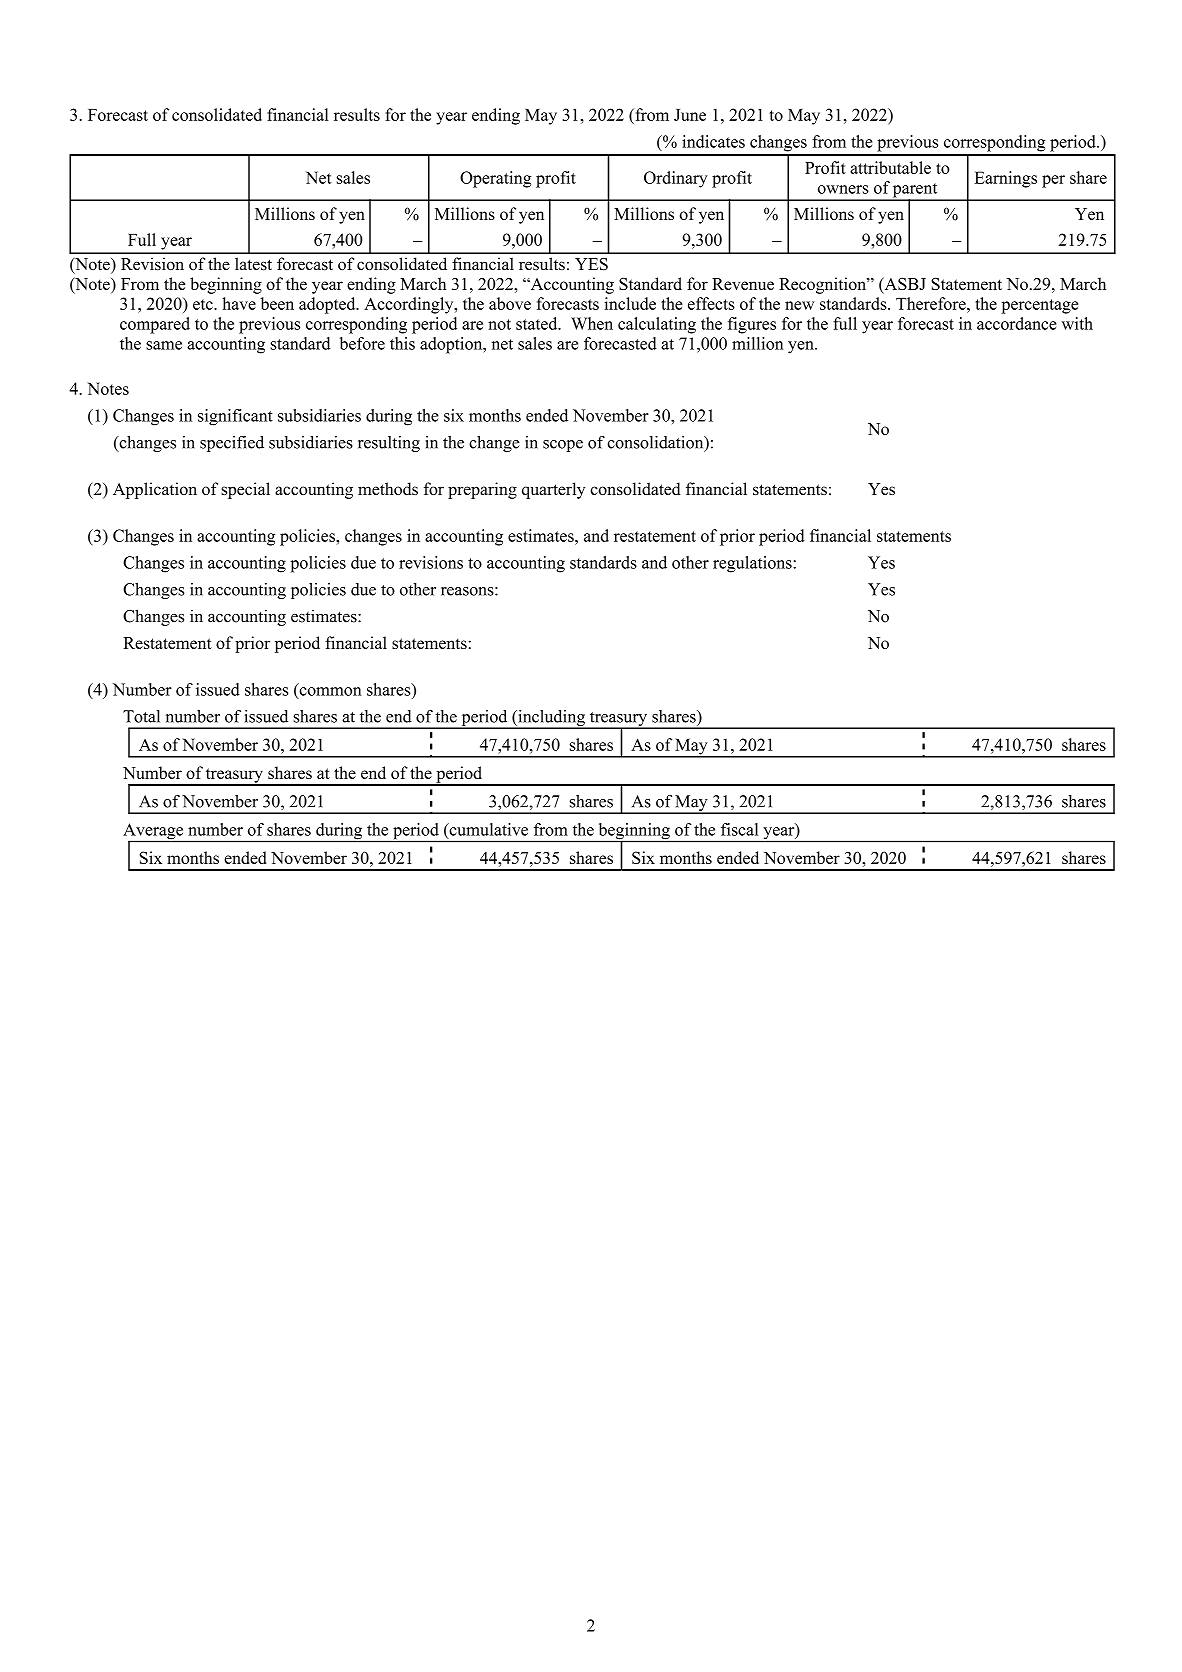 The image size is (1182, 1672). Describe the element at coordinates (495, 179) in the screenshot. I see `Operating` at that location.
